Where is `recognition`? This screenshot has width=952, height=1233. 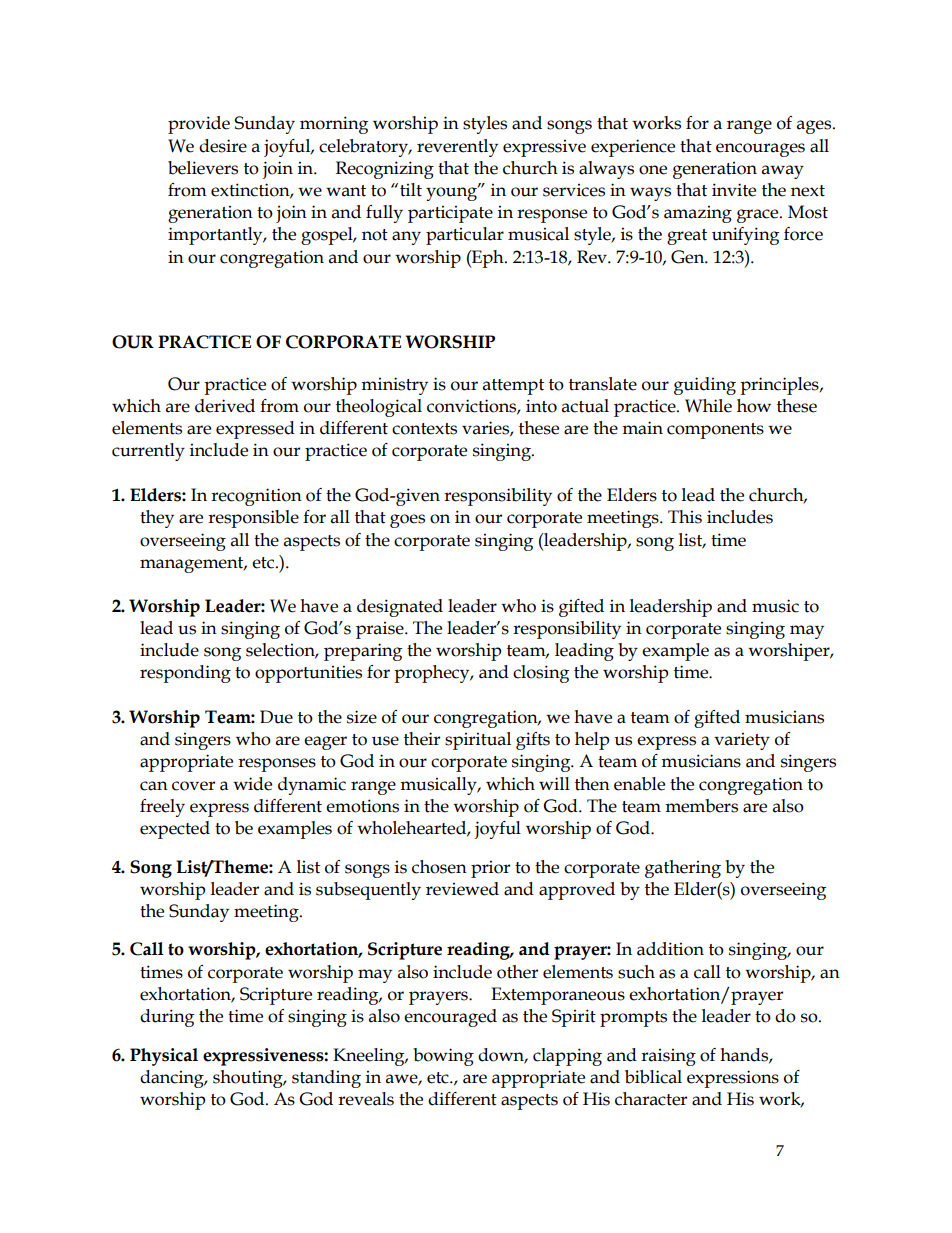
recognition is located at coordinates (256, 497).
